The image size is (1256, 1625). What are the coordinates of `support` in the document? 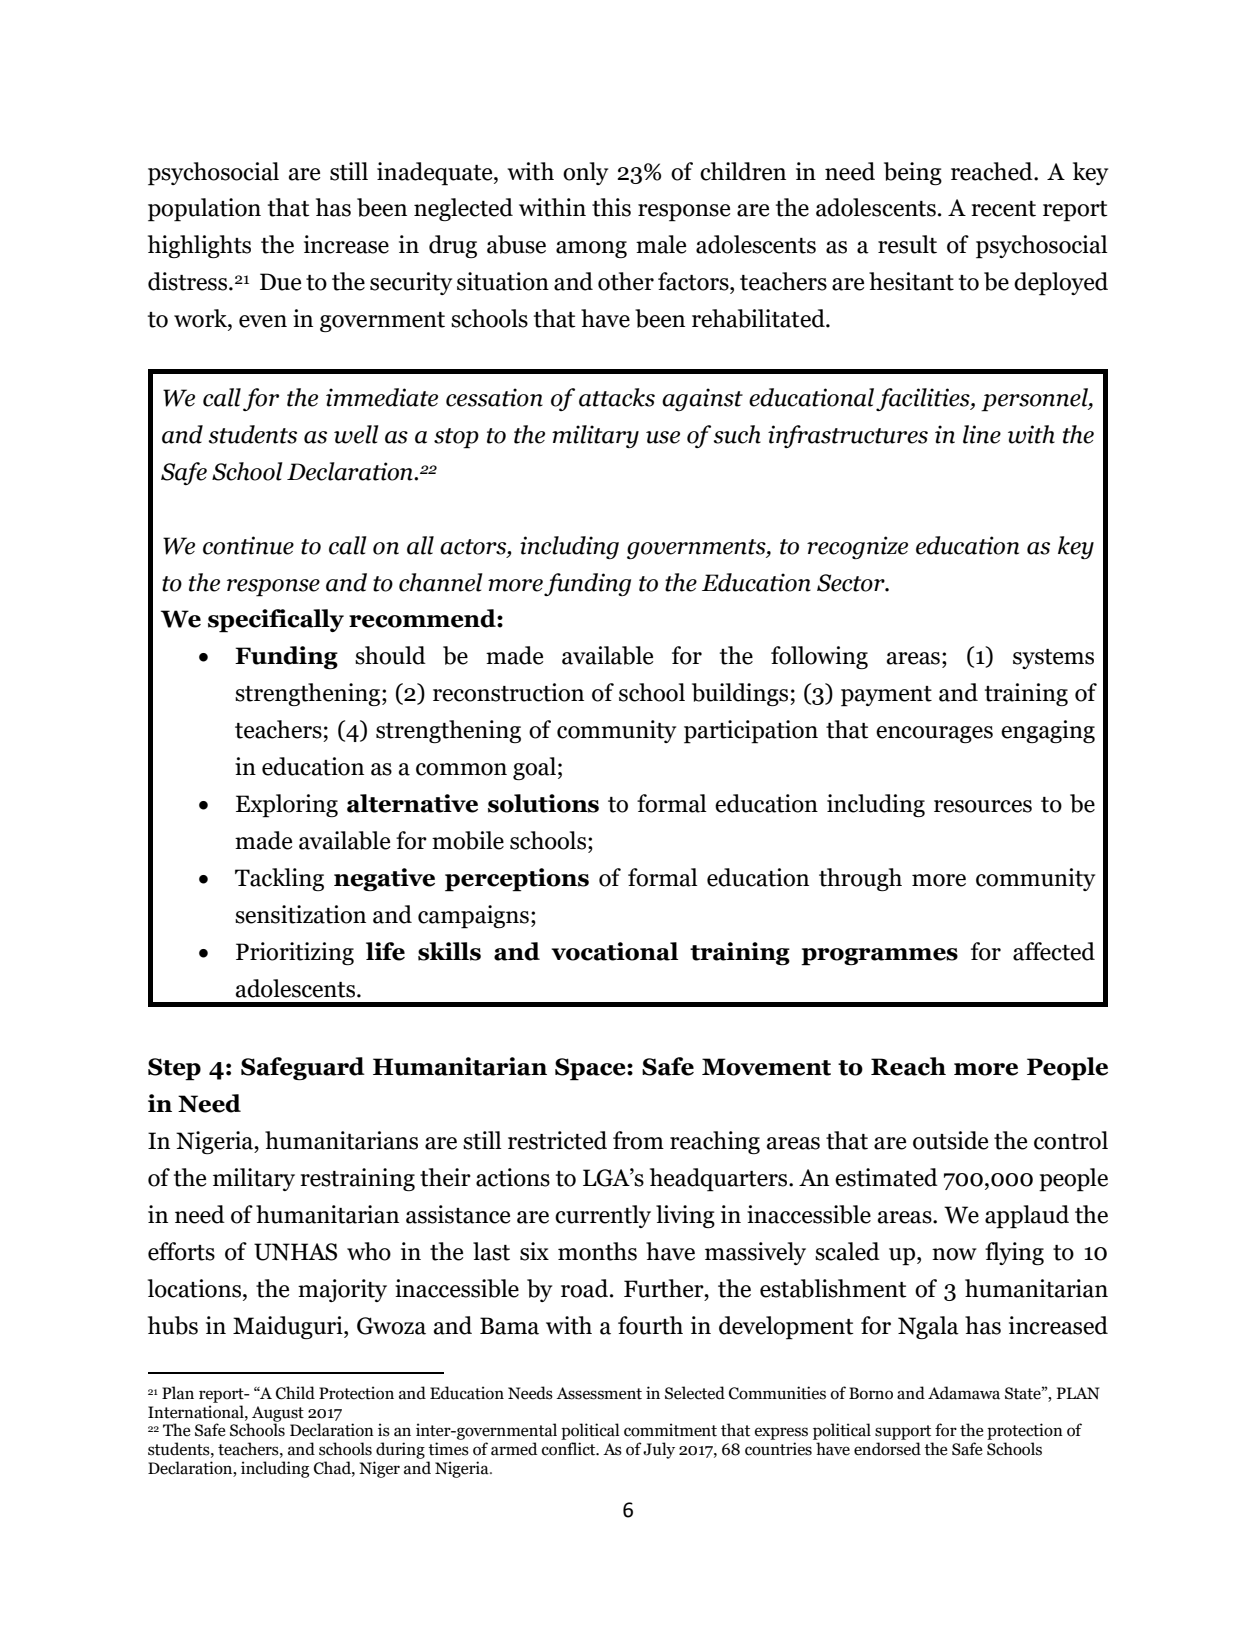 It's located at (903, 1432).
